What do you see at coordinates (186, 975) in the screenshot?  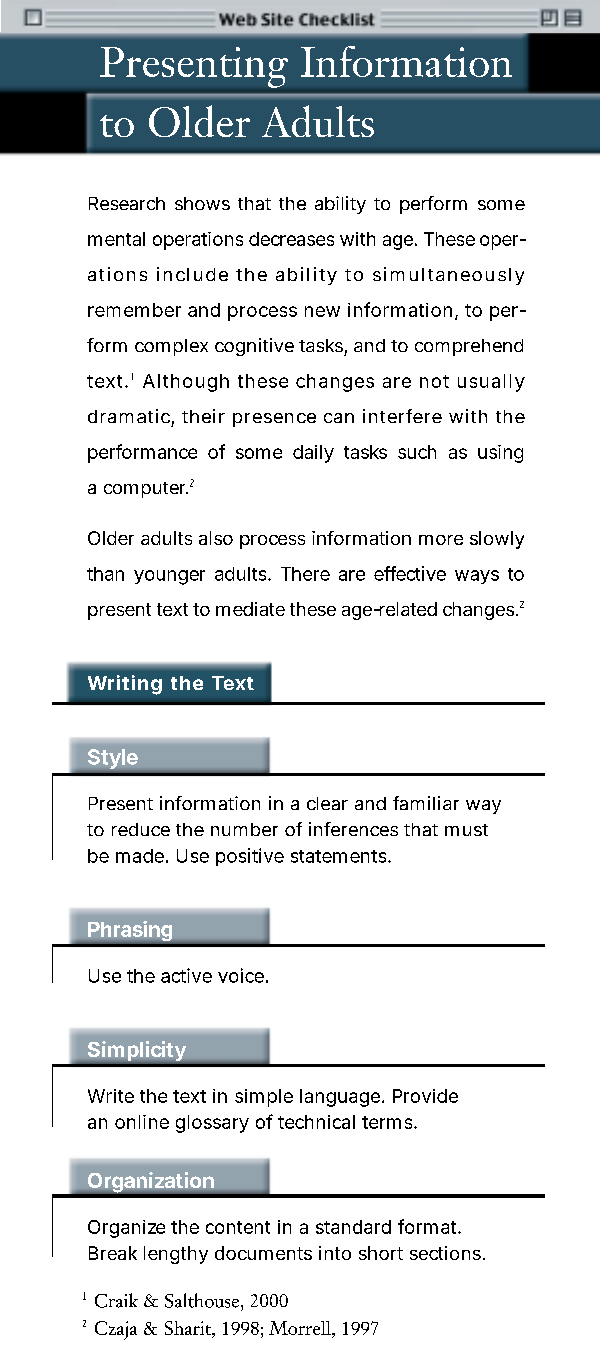 I see `active` at bounding box center [186, 975].
